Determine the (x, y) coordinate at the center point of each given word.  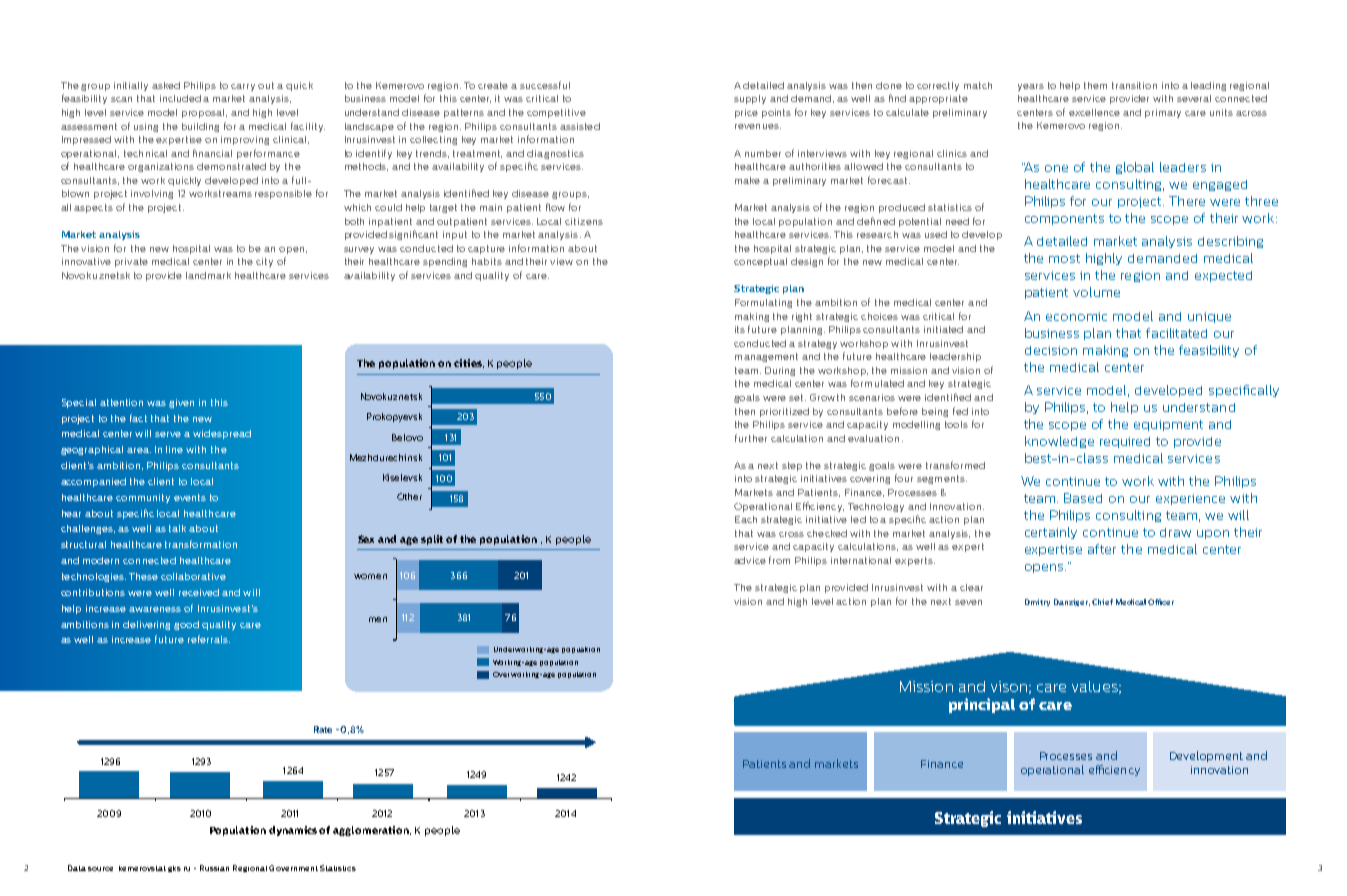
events (190, 497)
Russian (214, 868)
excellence (1094, 112)
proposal (204, 113)
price (746, 113)
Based (1083, 498)
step (792, 466)
